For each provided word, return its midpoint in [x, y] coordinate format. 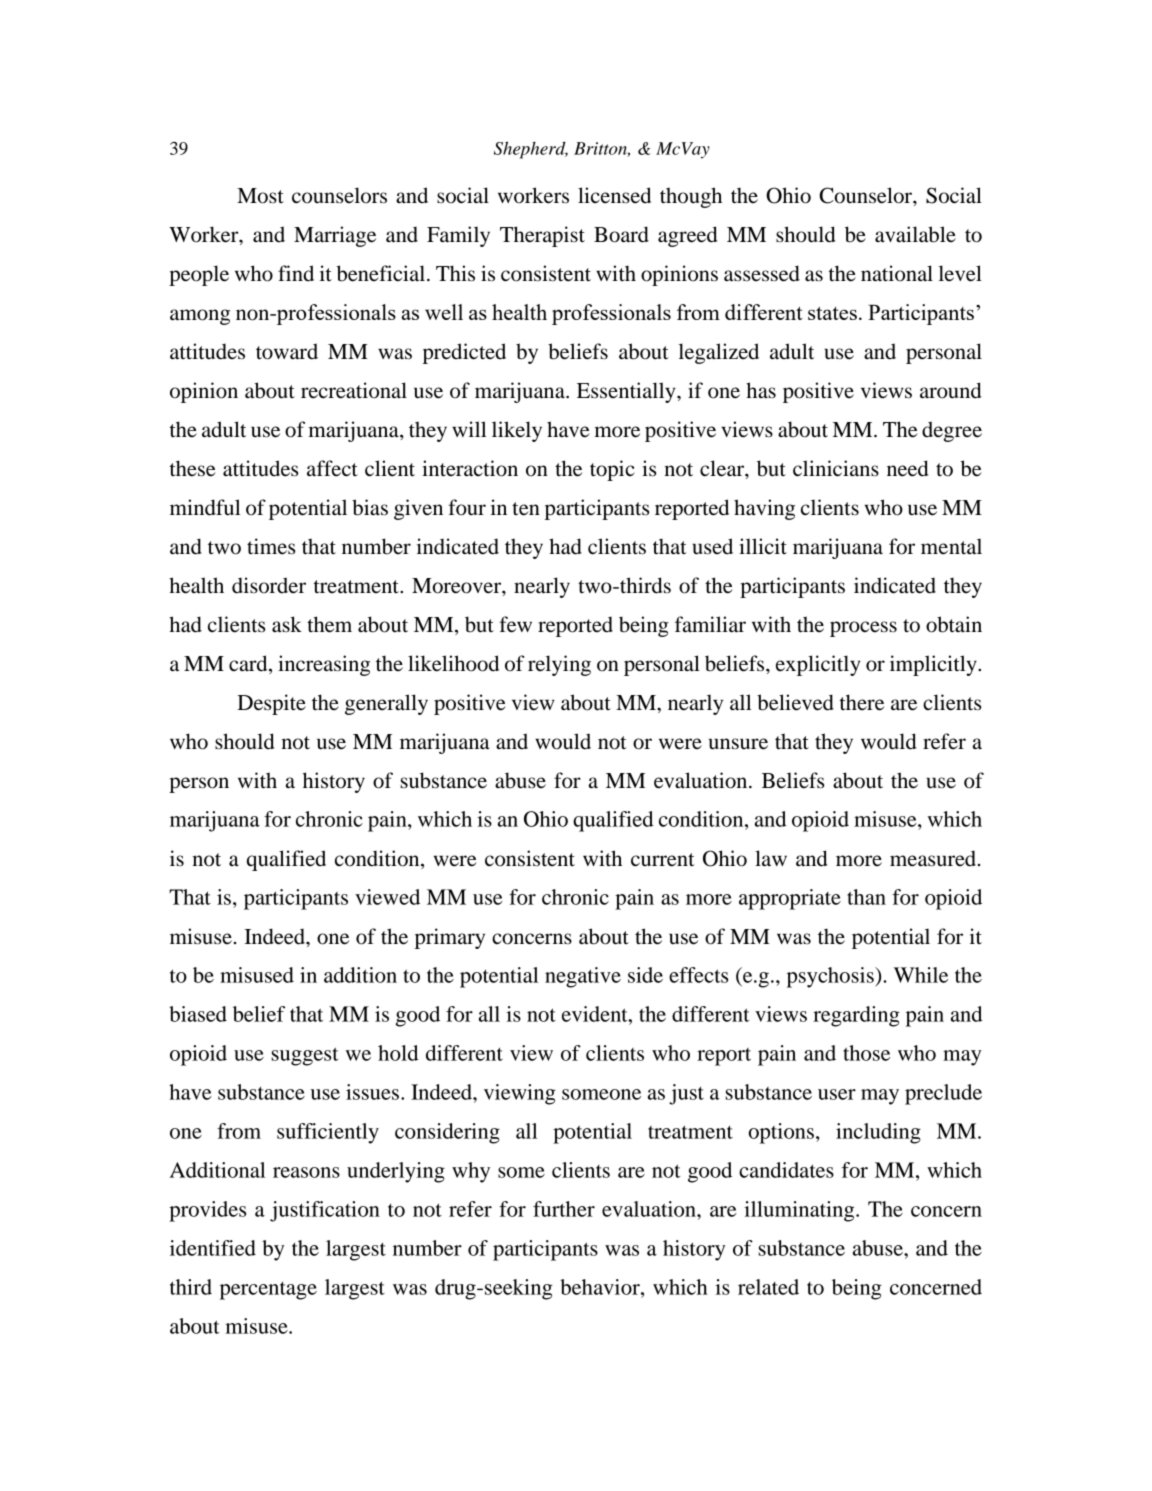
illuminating [800, 1211]
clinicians [836, 468]
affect [332, 468]
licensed [614, 195]
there [862, 702]
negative [583, 977]
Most [260, 196]
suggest [304, 1056]
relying [559, 665]
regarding [856, 1016]
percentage [268, 1291]
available [915, 234]
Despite [271, 704]
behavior [601, 1287]
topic [612, 470]
